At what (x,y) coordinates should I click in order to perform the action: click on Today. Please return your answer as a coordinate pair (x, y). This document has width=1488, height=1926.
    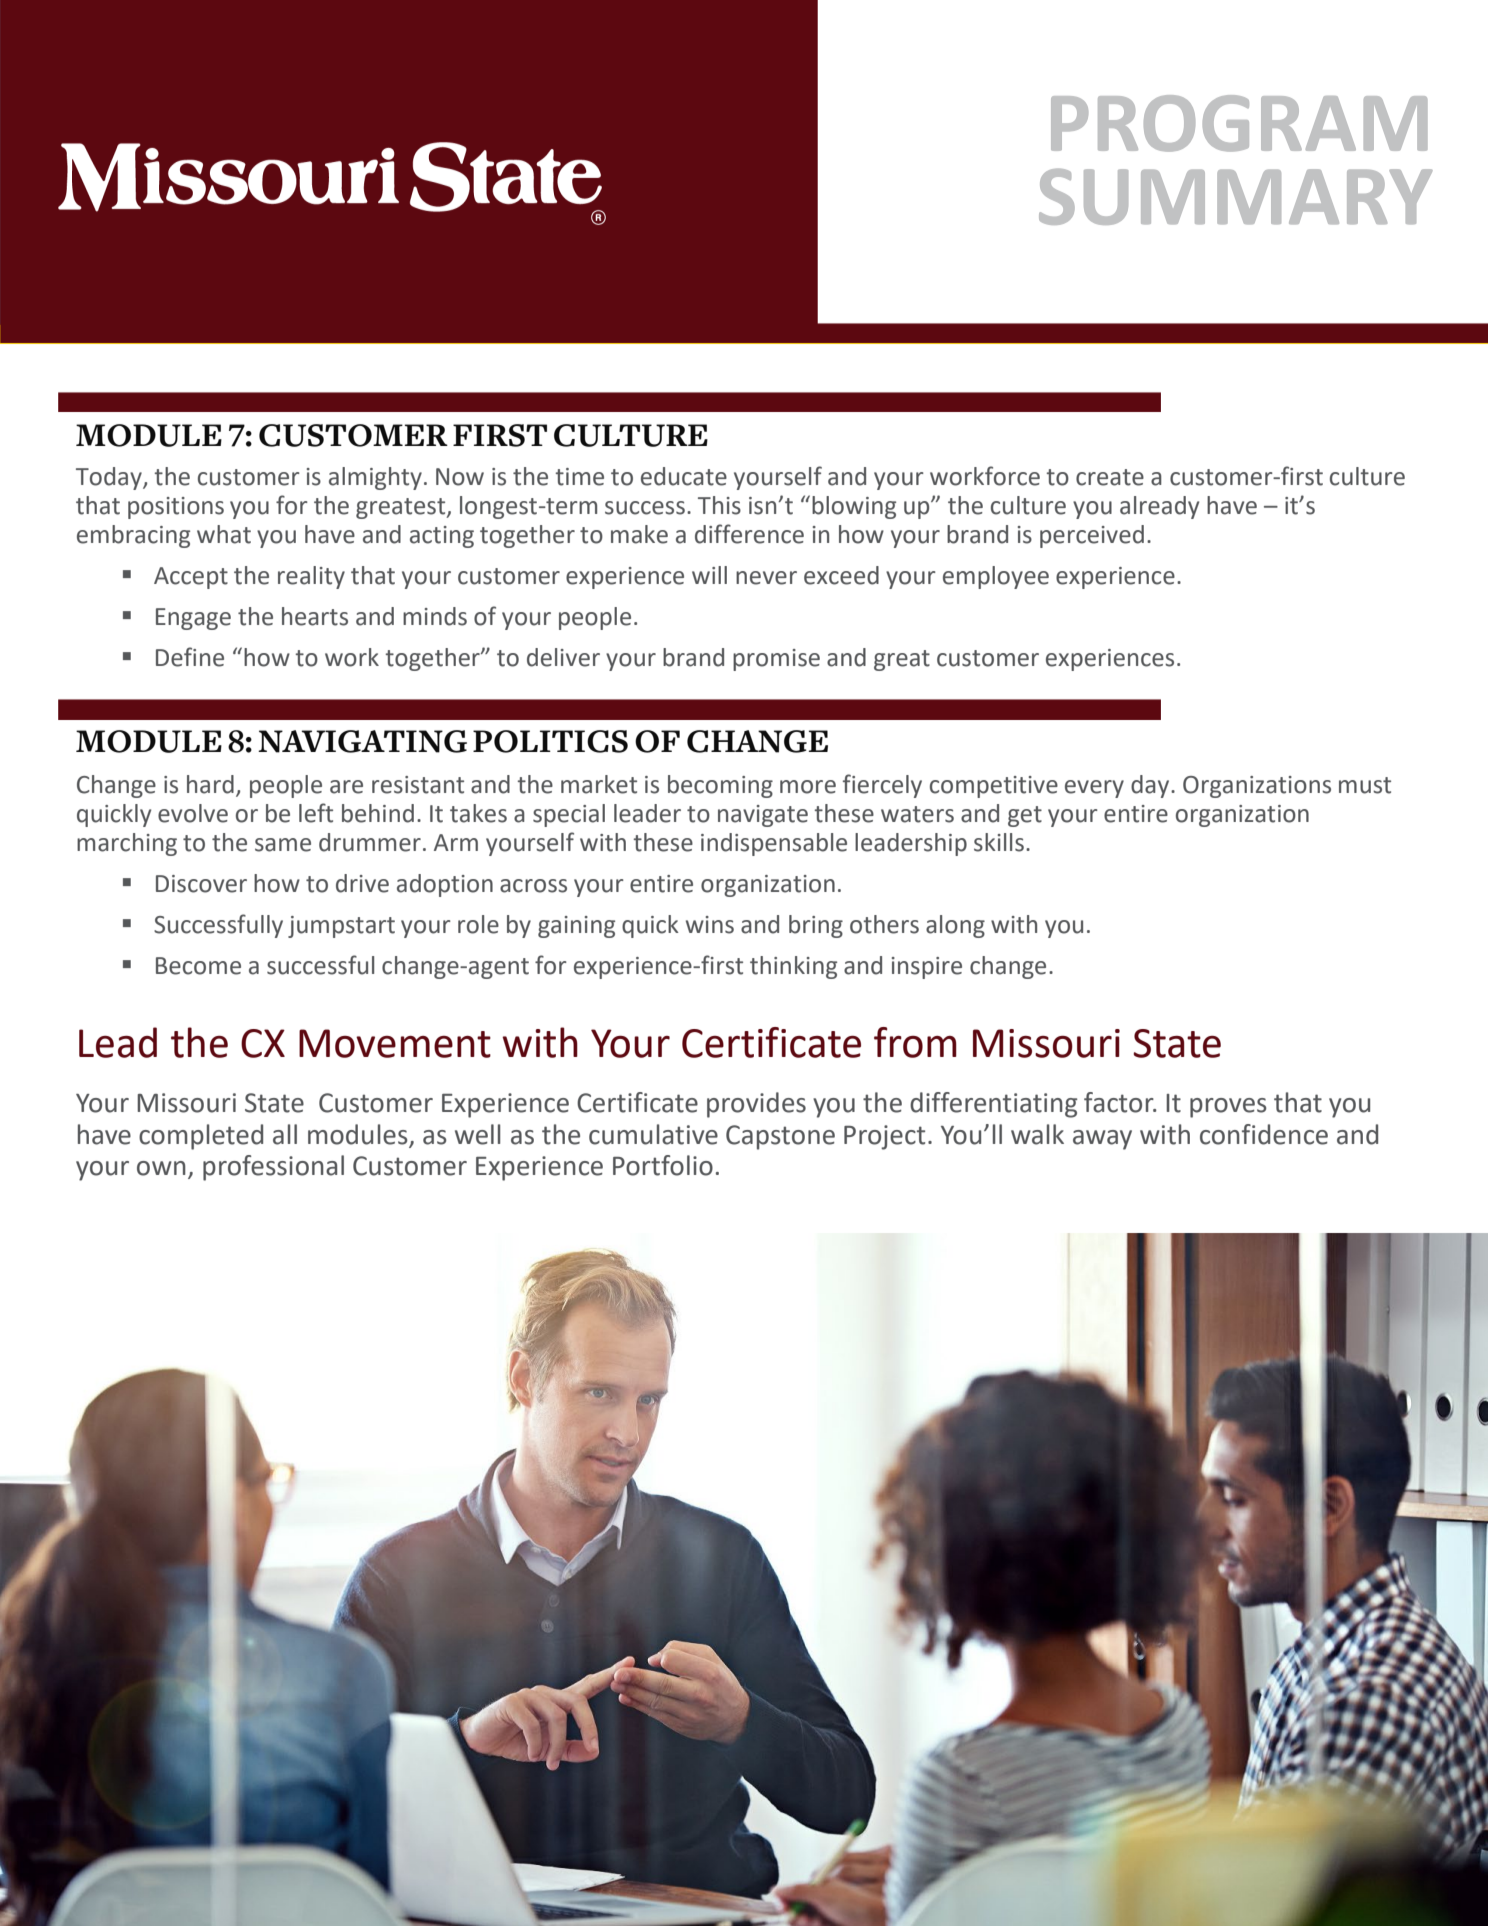
    Looking at the image, I should click on (110, 478).
